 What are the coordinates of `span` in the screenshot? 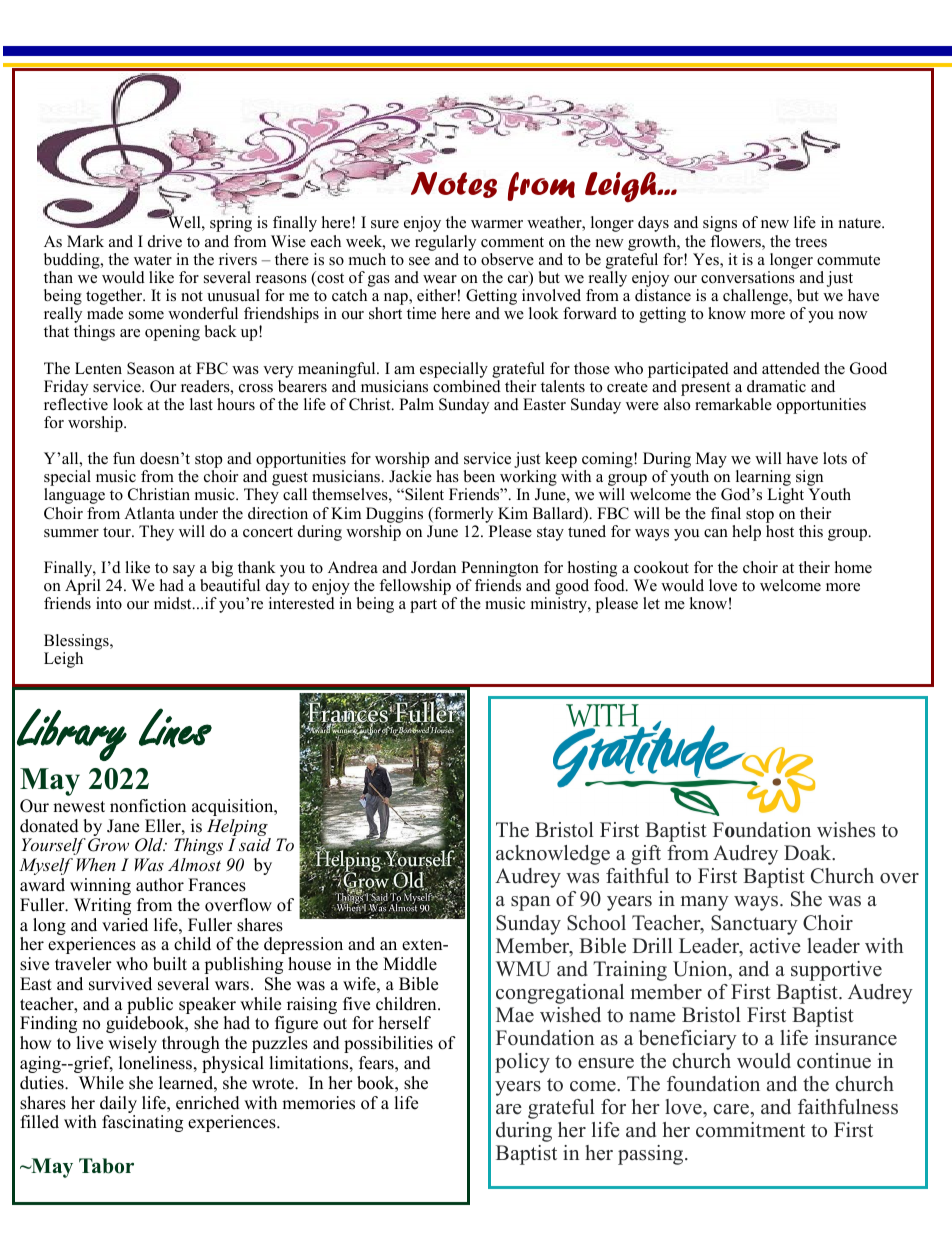 It's located at (531, 903).
